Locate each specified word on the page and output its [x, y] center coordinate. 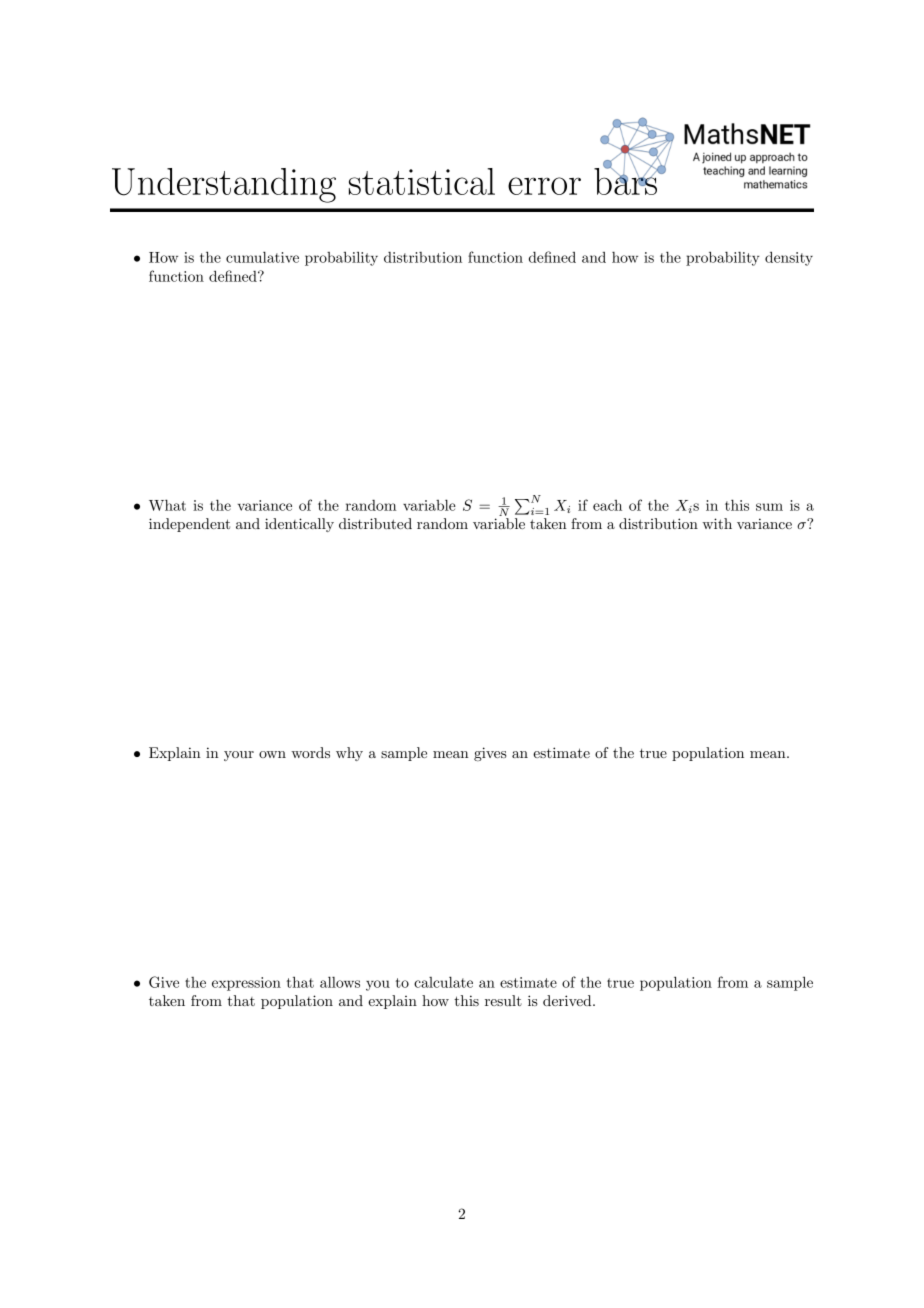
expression [246, 984]
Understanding [224, 185]
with [717, 523]
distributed [375, 523]
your [239, 756]
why [349, 754]
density [789, 258]
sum [769, 507]
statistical [422, 181]
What [167, 505]
